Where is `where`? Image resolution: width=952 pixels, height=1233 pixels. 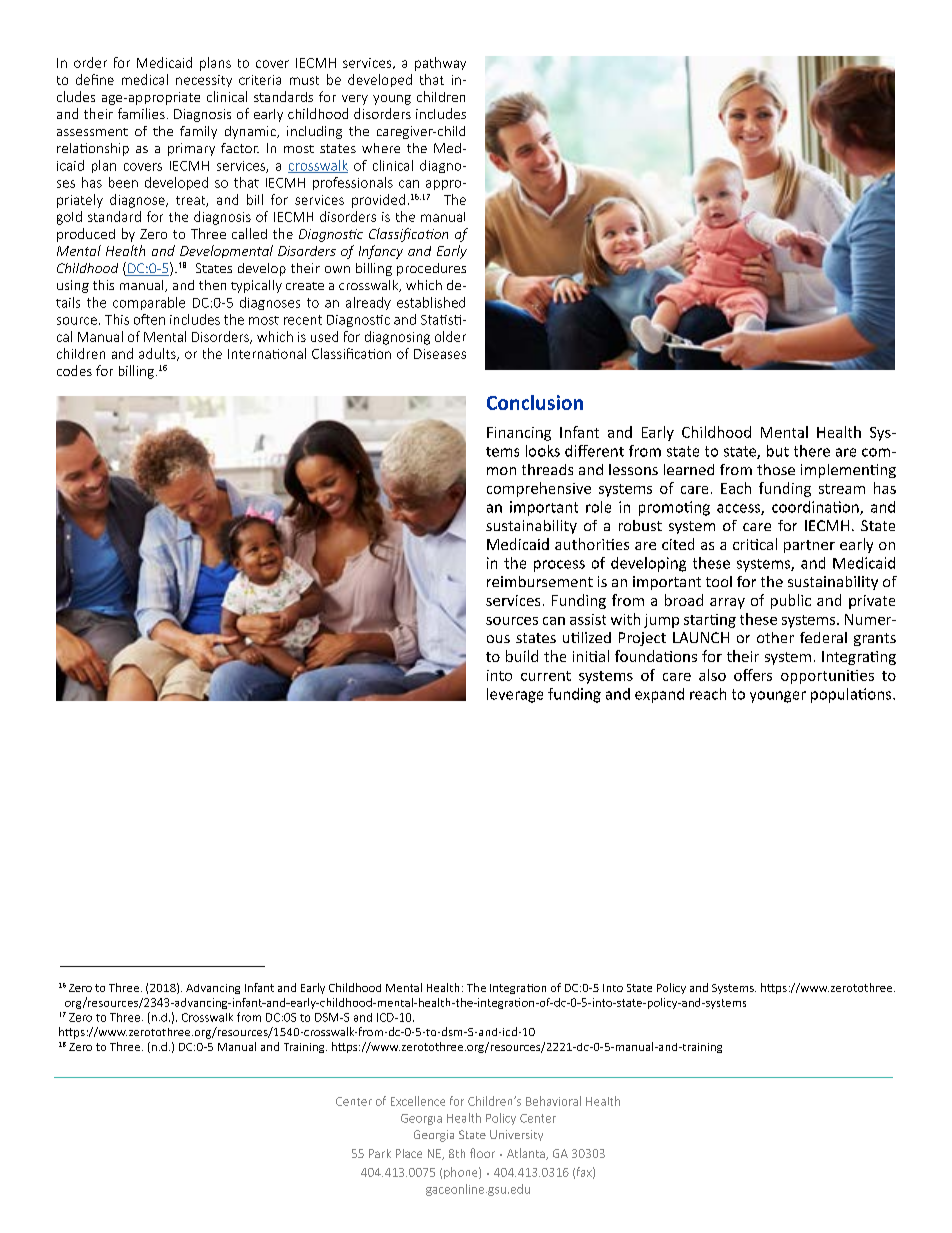
where is located at coordinates (381, 148).
